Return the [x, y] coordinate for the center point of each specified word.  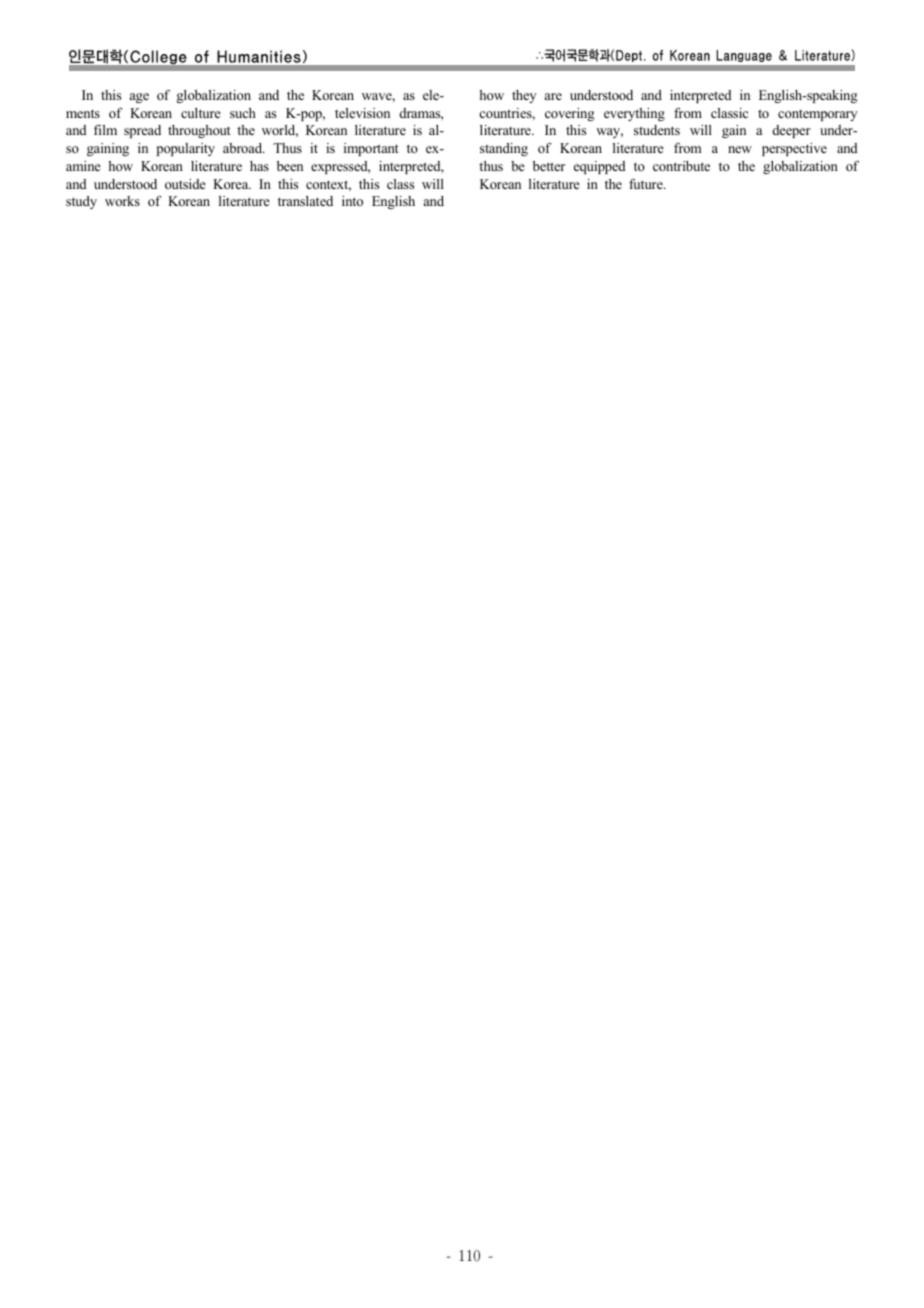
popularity [186, 149]
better [549, 166]
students [657, 130]
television [362, 113]
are [553, 96]
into [352, 201]
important [371, 149]
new [740, 149]
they [524, 96]
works [122, 201]
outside [185, 184]
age [139, 98]
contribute [681, 166]
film [105, 130]
